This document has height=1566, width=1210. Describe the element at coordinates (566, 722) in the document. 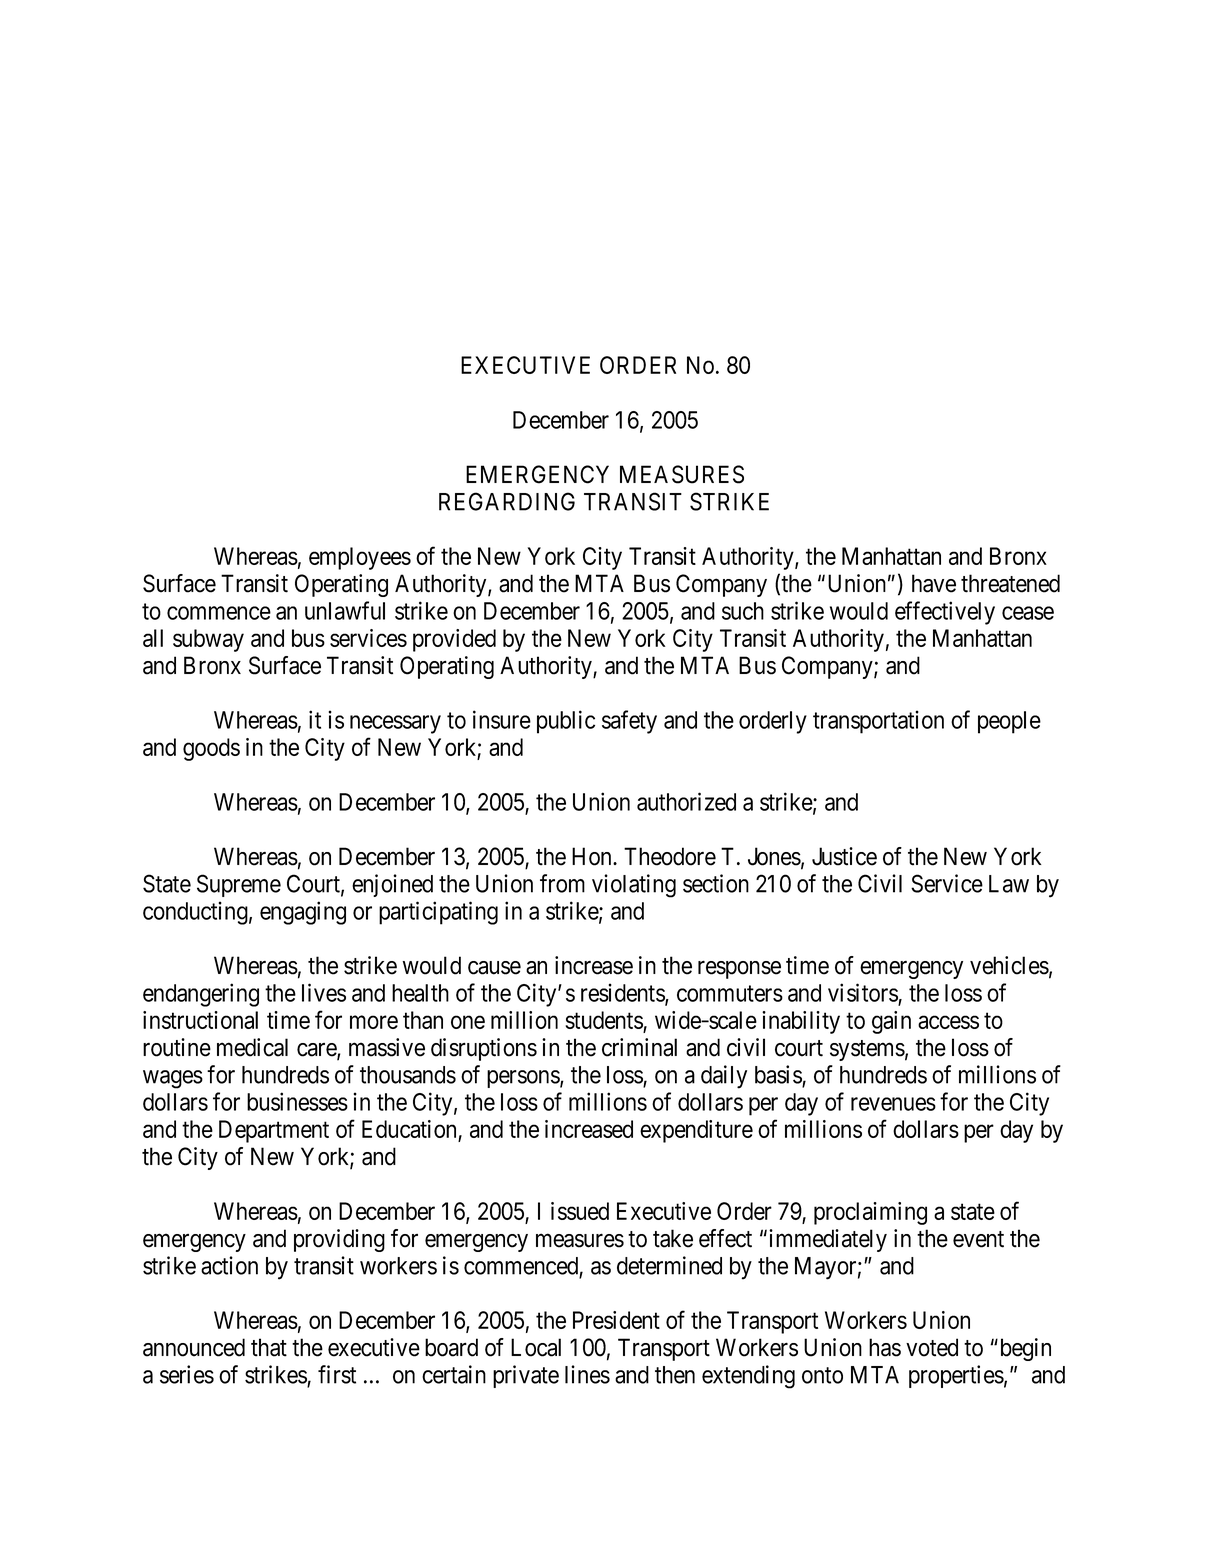

I see `public` at that location.
